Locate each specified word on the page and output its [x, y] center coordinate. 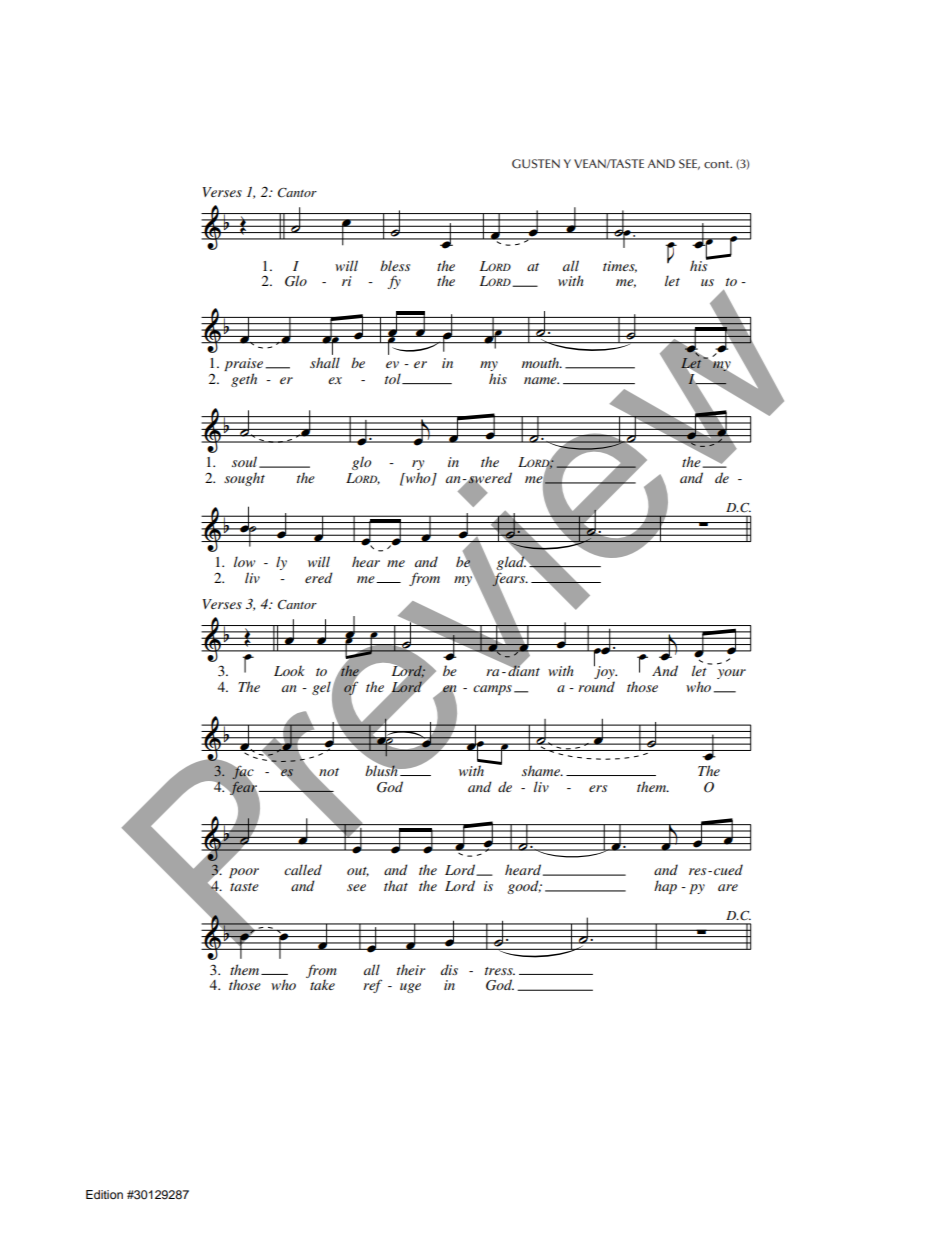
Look [289, 670]
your [731, 674]
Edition [104, 1194]
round [596, 686]
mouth [542, 362]
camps [492, 690]
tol [394, 378]
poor [244, 873]
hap [665, 887]
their [411, 969]
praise [243, 366]
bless [395, 265]
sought [244, 479]
